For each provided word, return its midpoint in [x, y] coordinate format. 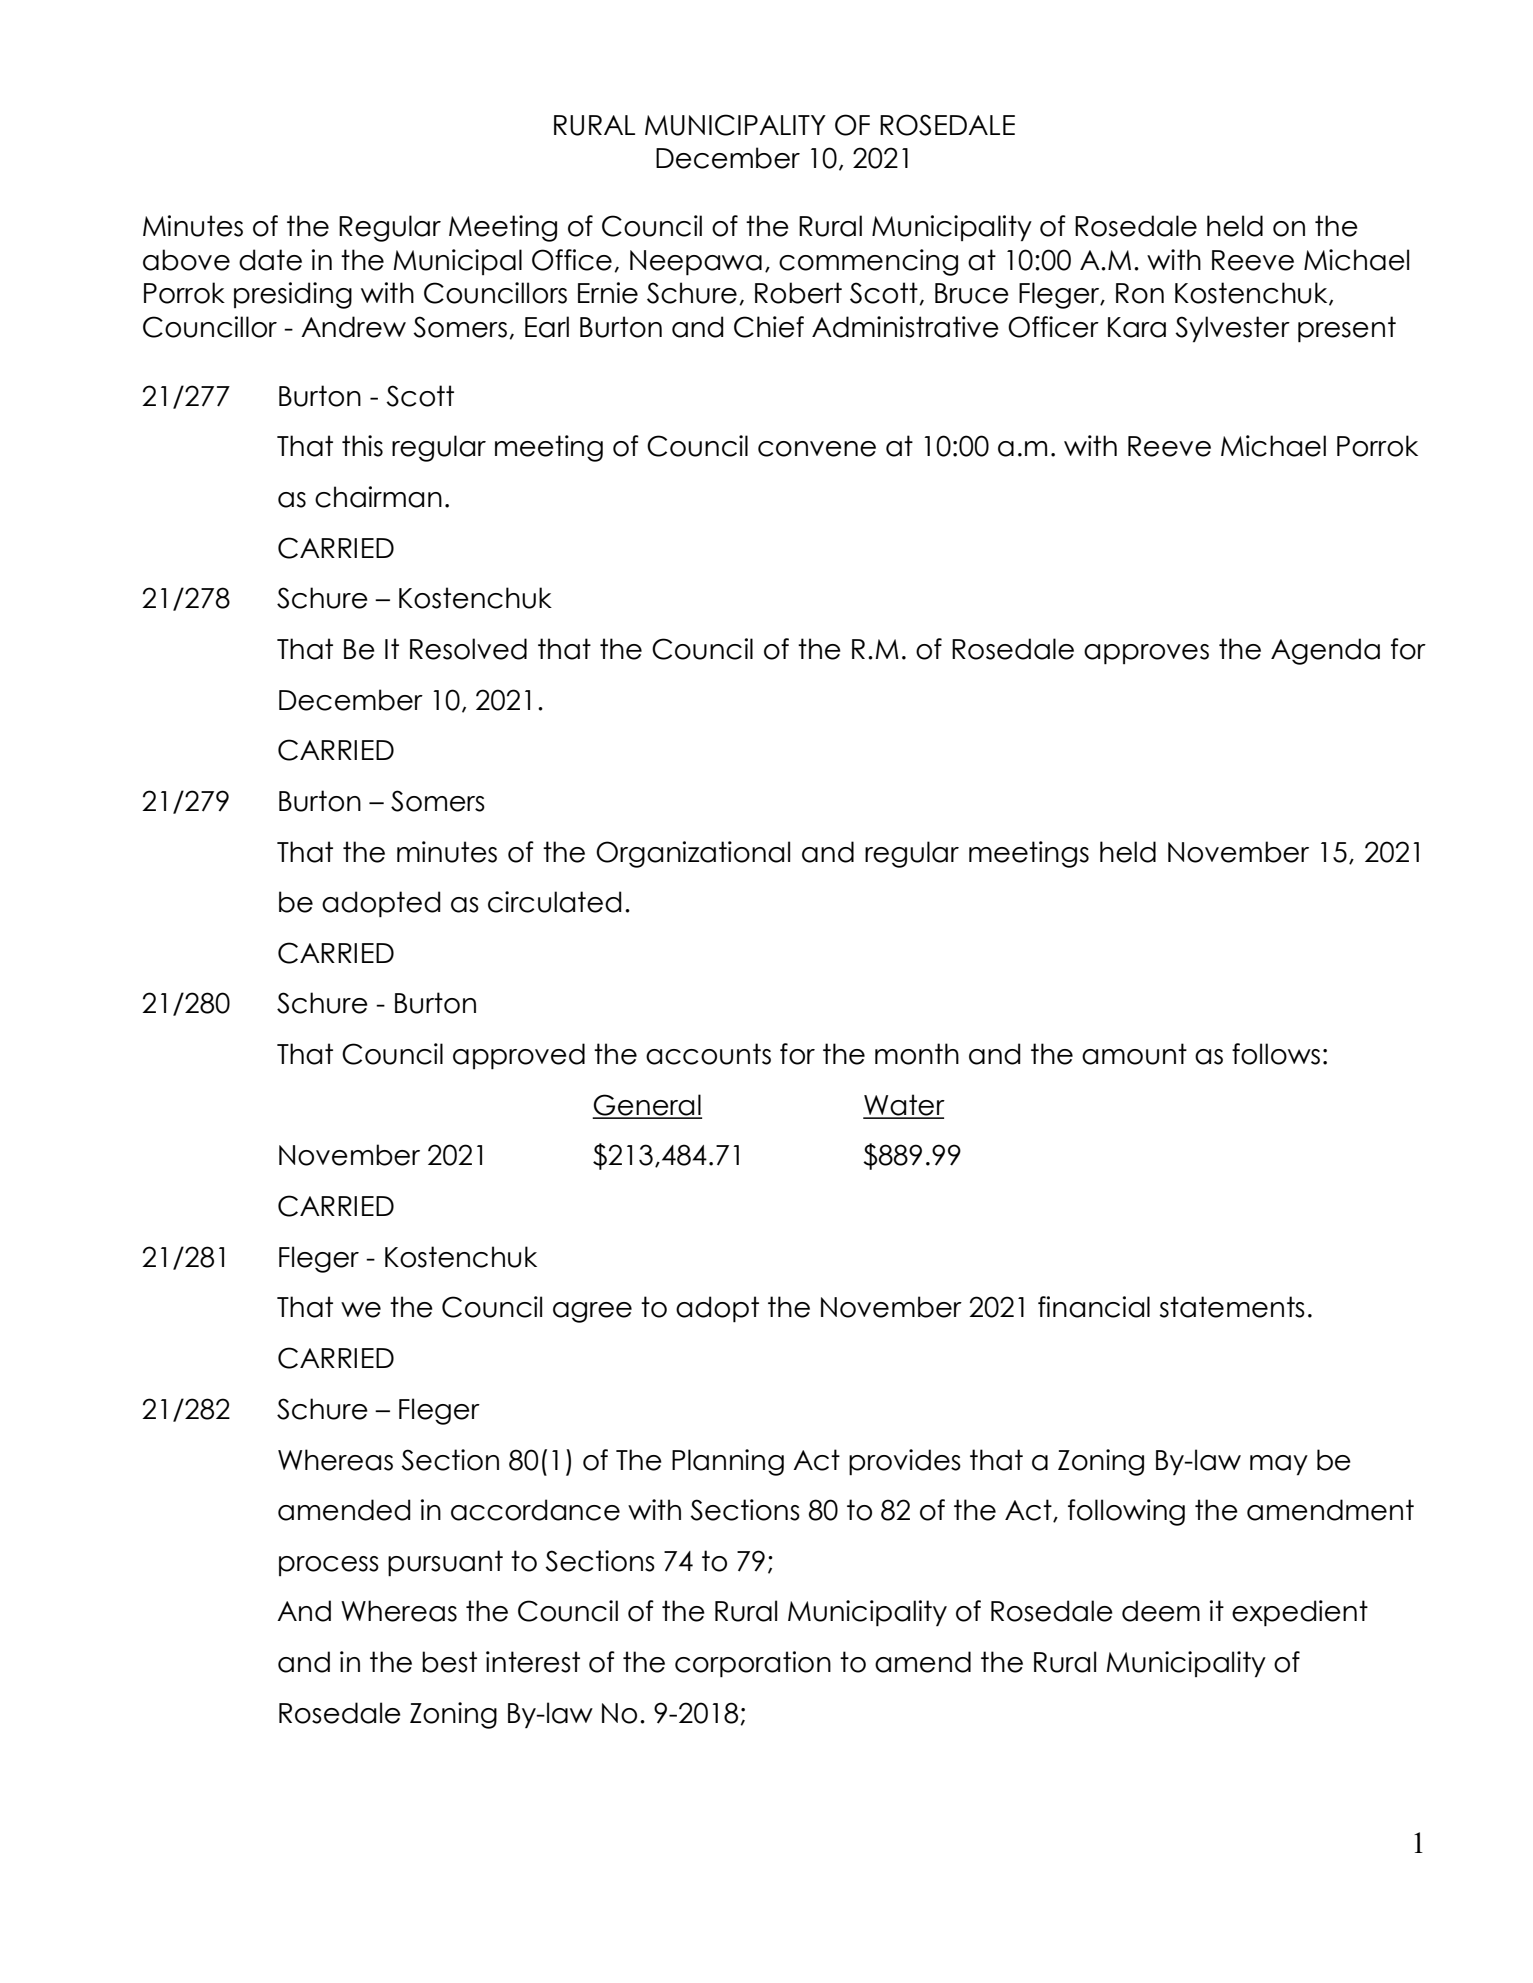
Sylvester [1232, 329]
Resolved [468, 649]
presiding [293, 295]
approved [519, 1056]
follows [1276, 1054]
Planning [728, 1462]
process [329, 1566]
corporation [753, 1664]
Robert [798, 293]
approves [1146, 654]
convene [817, 449]
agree [592, 1312]
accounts [708, 1054]
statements [1232, 1307]
